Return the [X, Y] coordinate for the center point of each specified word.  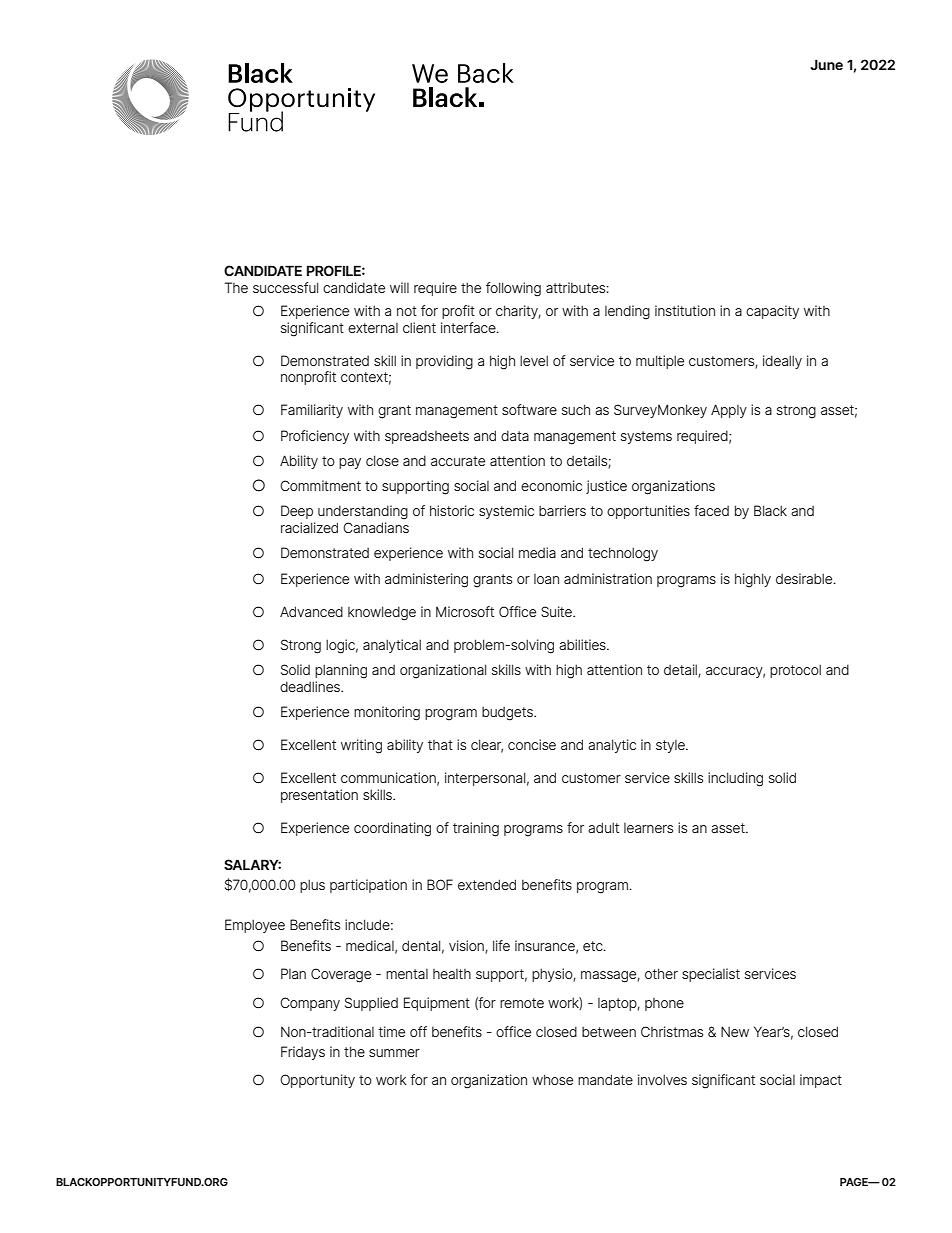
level [534, 360]
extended [487, 884]
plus [312, 886]
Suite [557, 611]
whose [552, 1079]
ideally [782, 362]
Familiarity [312, 411]
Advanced [311, 611]
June [826, 64]
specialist [711, 975]
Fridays [303, 1053]
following [513, 289]
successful [285, 287]
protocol [795, 671]
